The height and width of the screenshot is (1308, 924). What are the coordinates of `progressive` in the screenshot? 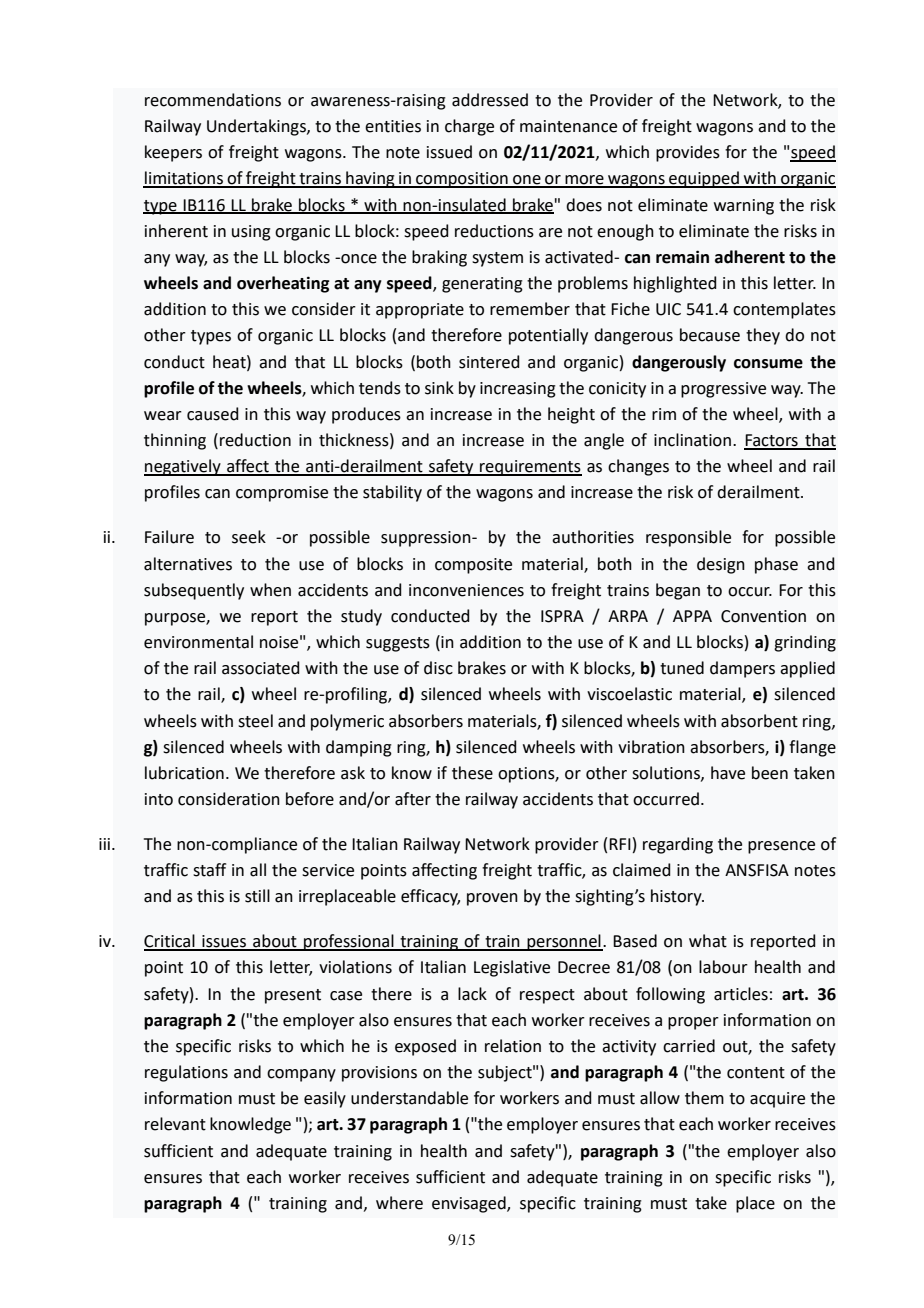 It's located at (723, 390).
